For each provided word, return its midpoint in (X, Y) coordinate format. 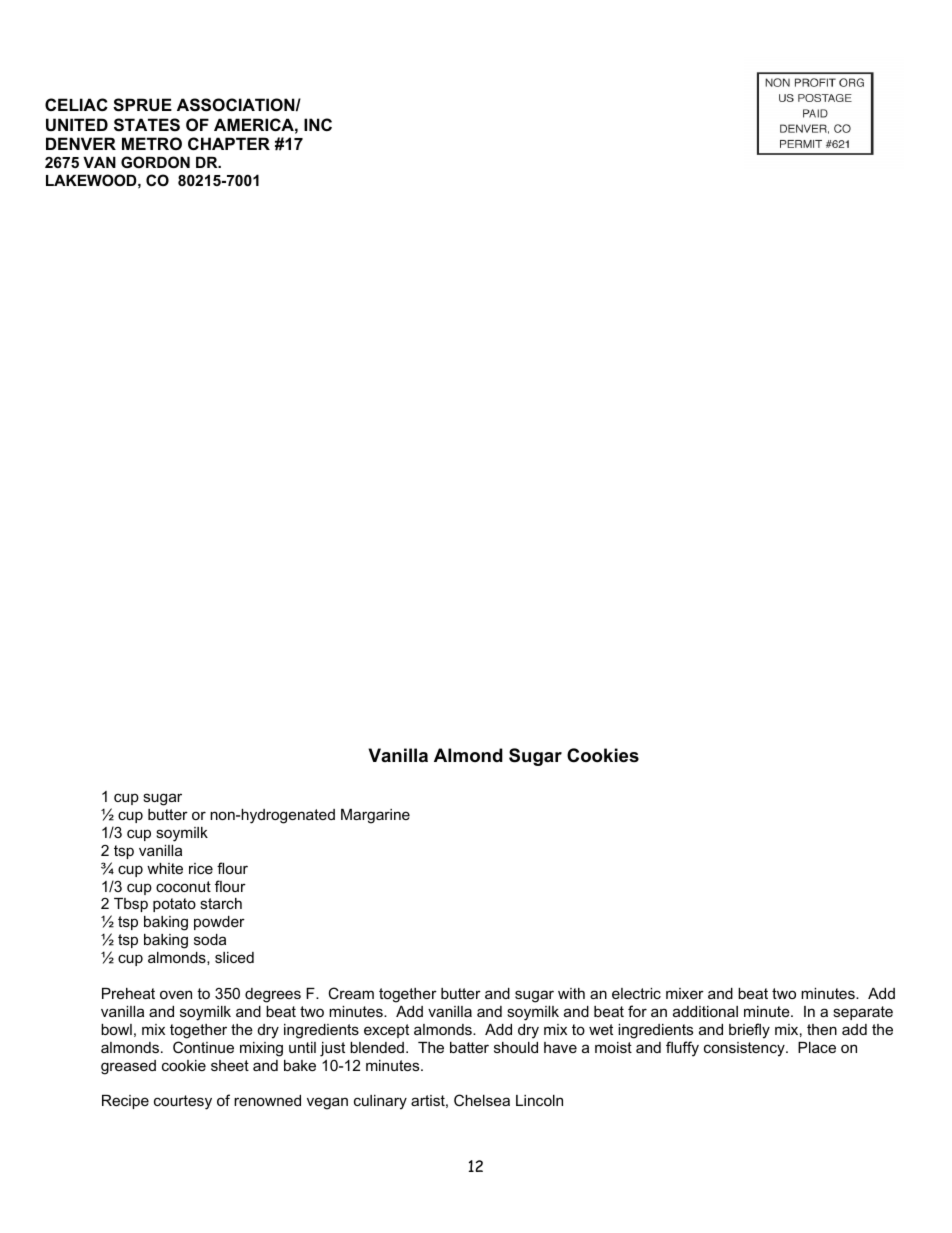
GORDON (155, 162)
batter (469, 1047)
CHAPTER (229, 143)
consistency (745, 1049)
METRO (152, 143)
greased (128, 1067)
